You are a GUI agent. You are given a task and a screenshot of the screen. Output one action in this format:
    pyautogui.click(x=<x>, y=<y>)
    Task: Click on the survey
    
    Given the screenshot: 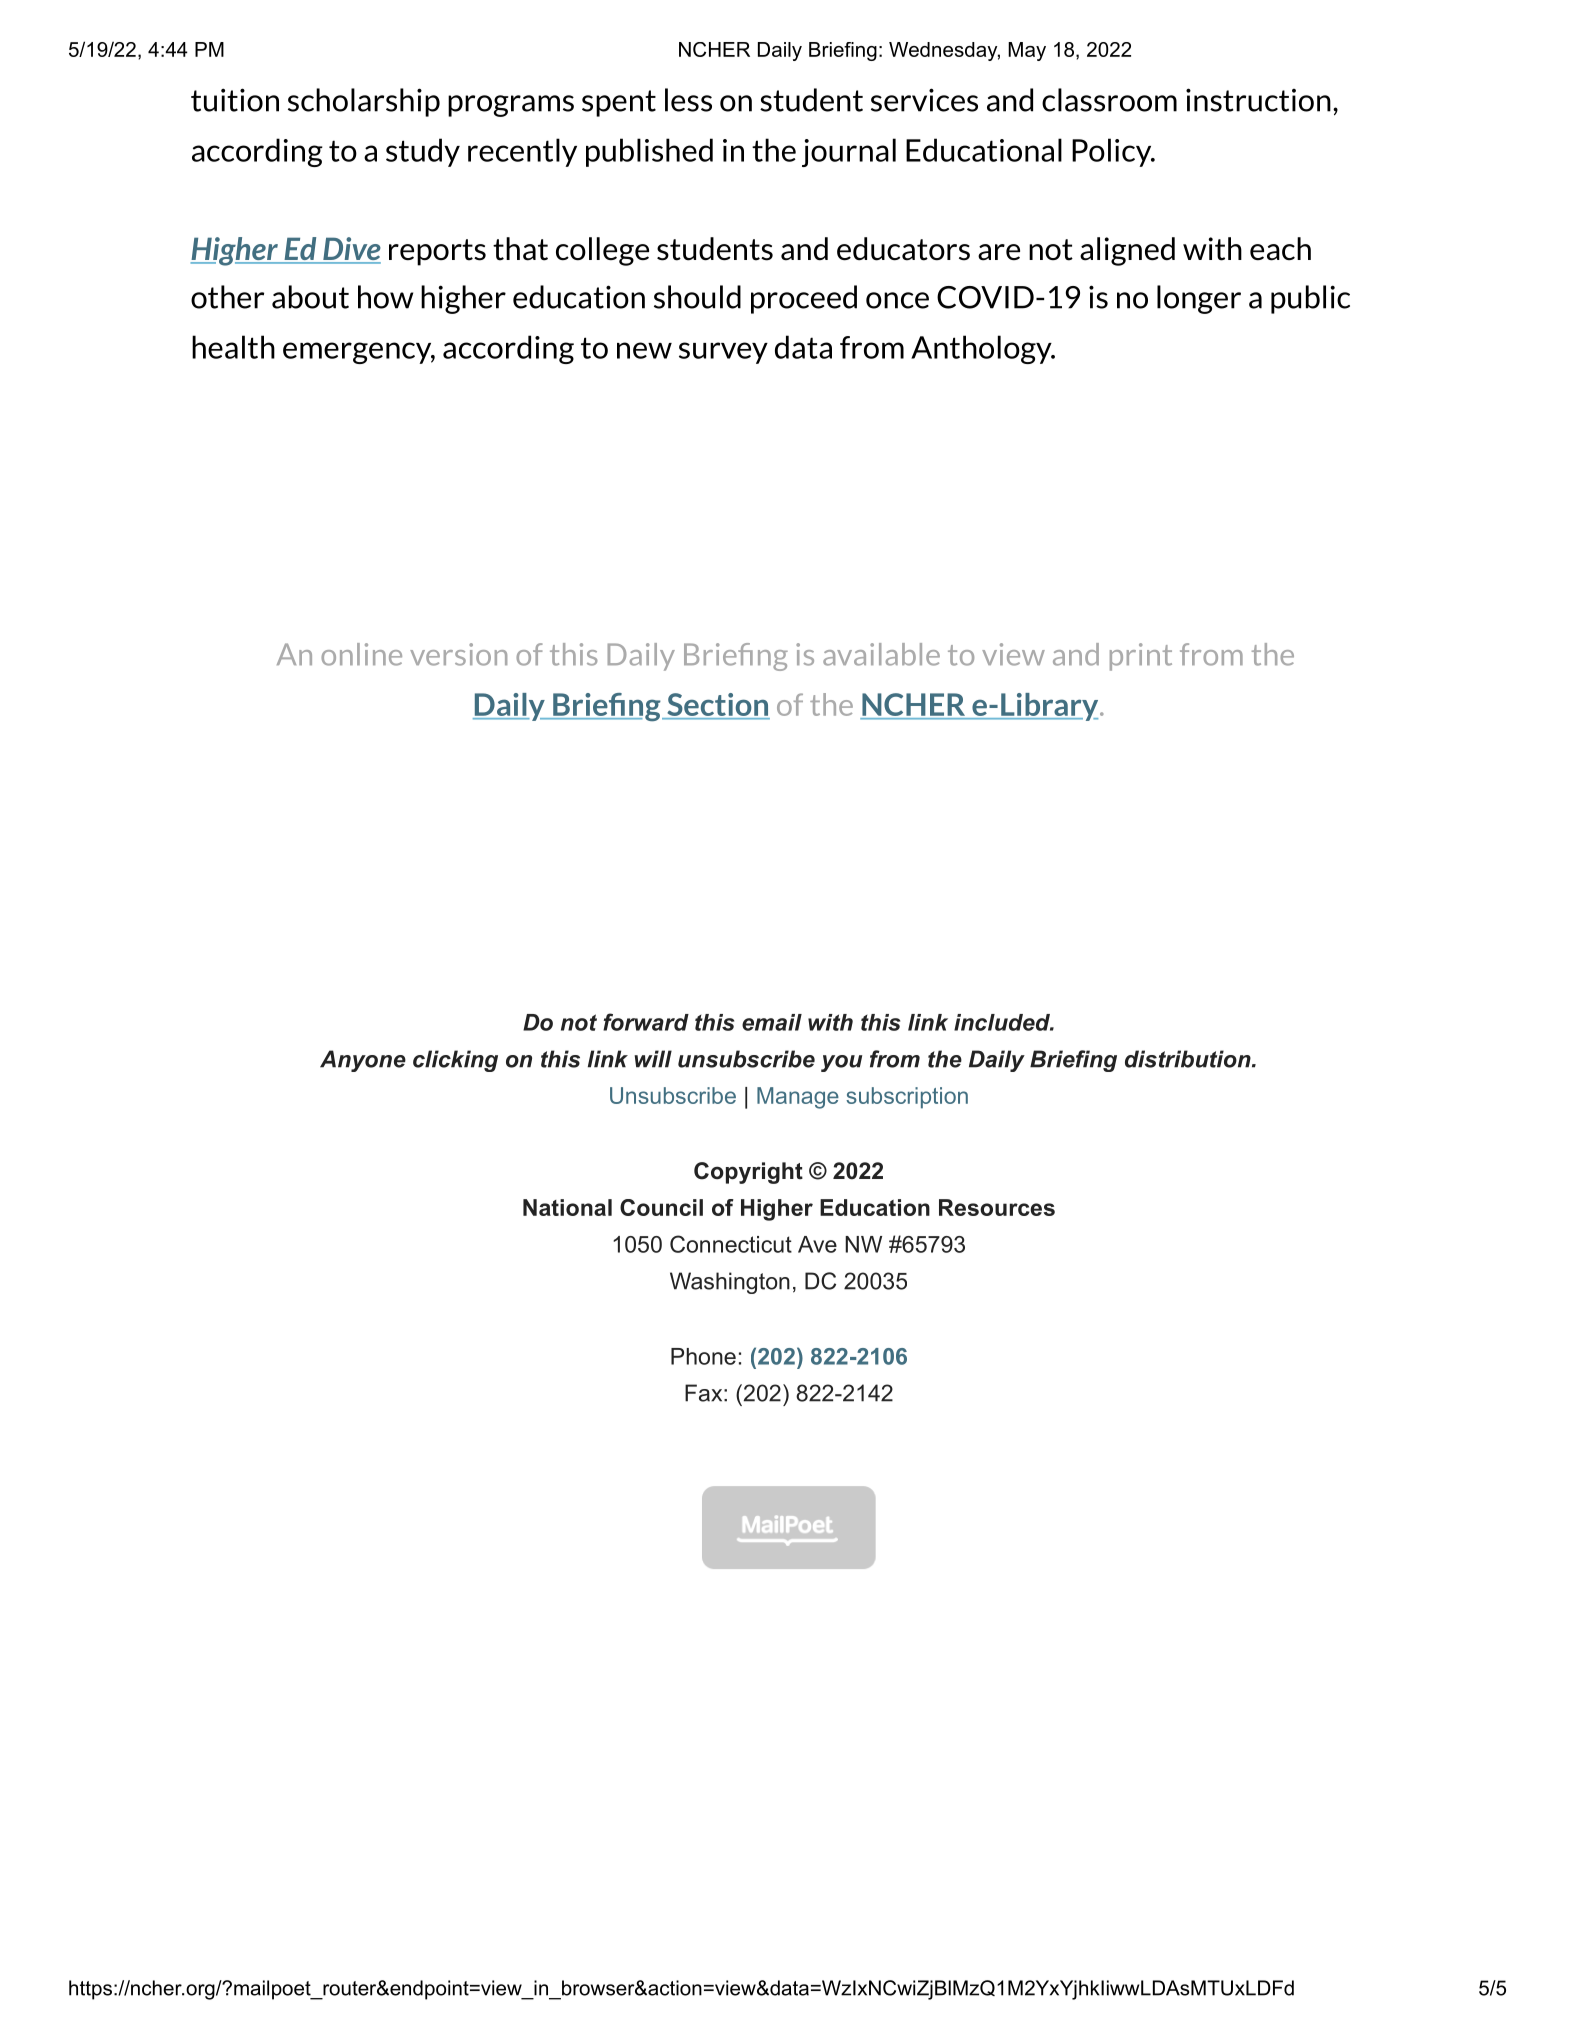 What is the action you would take?
    pyautogui.click(x=723, y=353)
